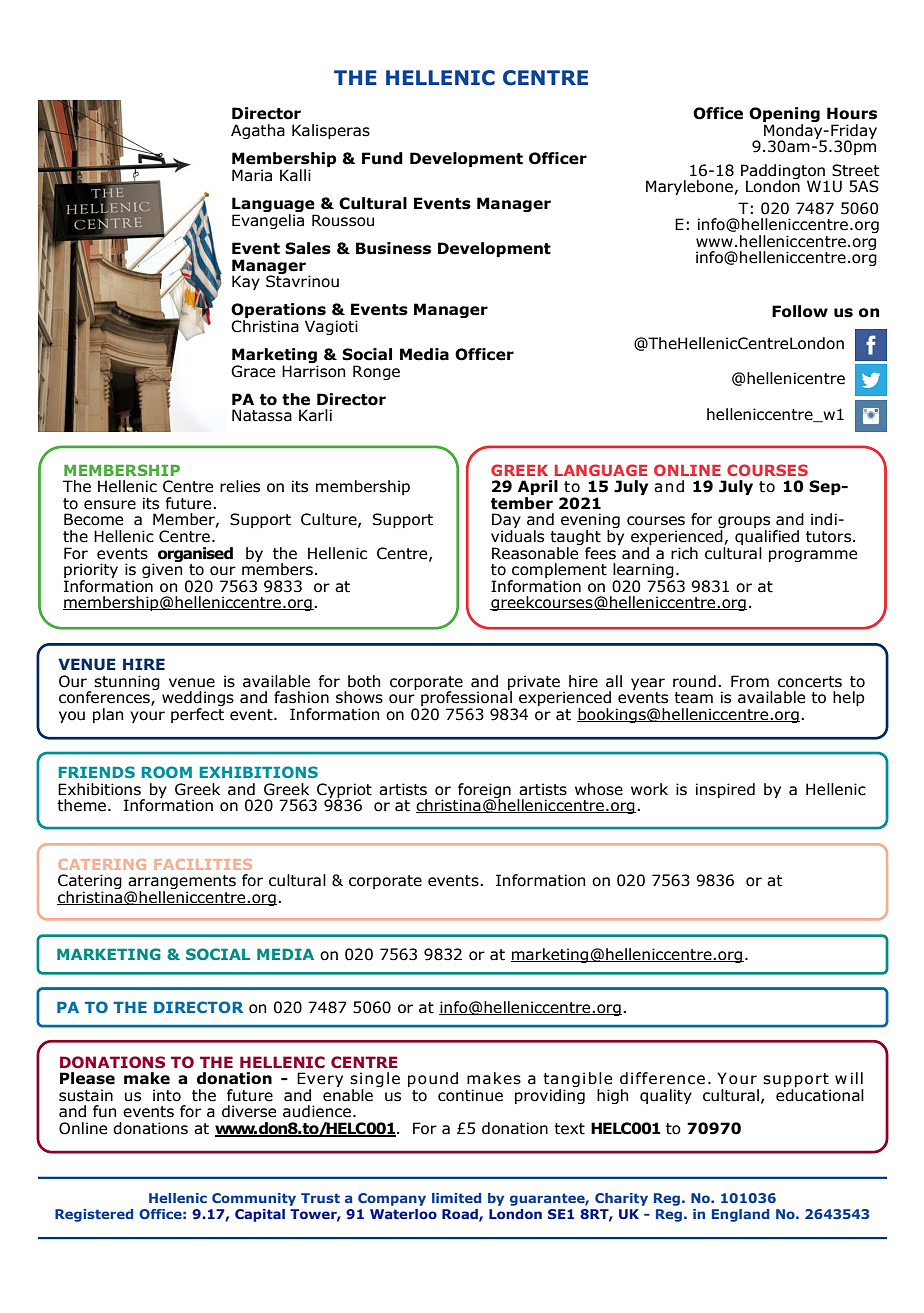 The height and width of the screenshot is (1313, 924). Describe the element at coordinates (784, 173) in the screenshot. I see `Paddington` at that location.
